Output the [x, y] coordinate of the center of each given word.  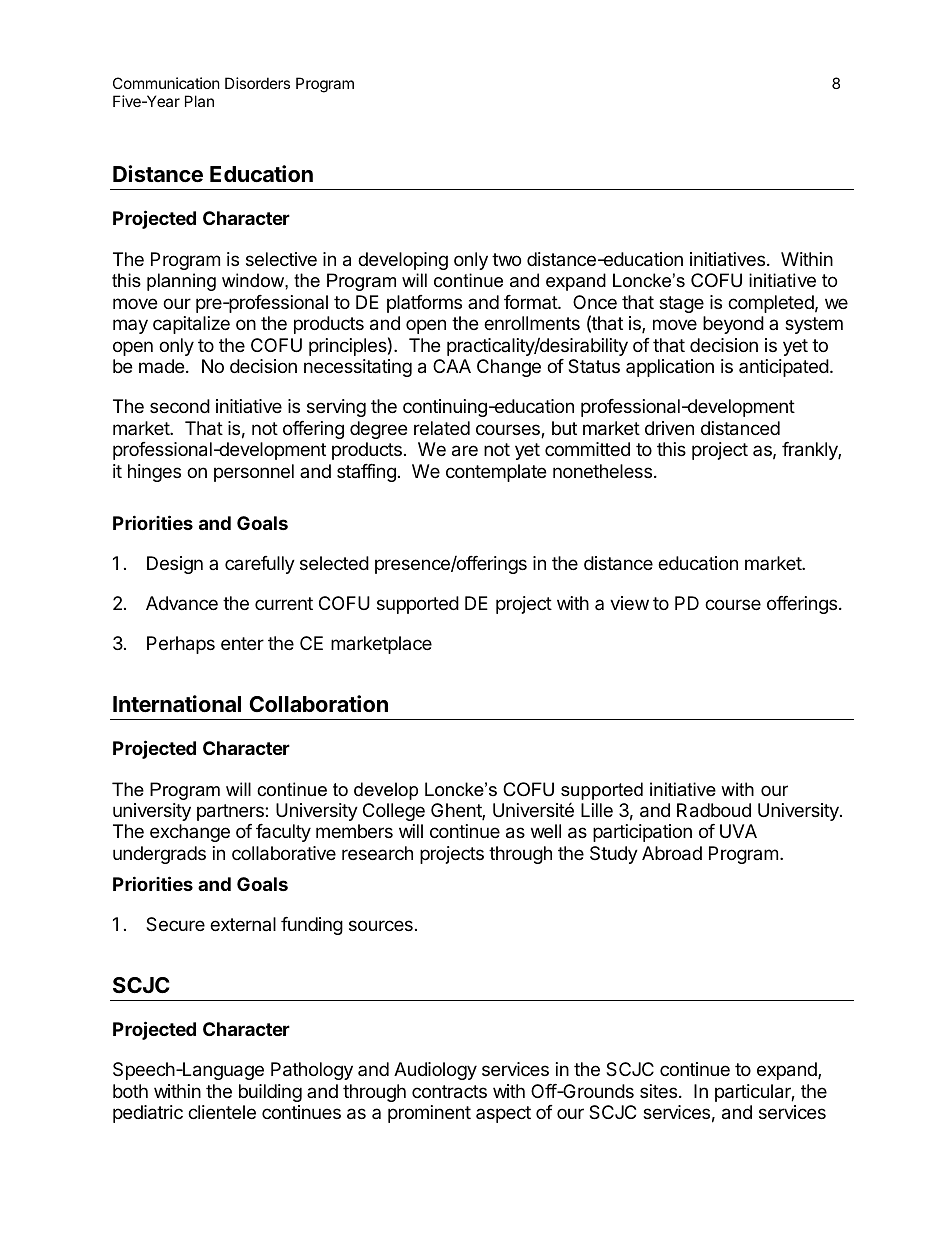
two [506, 259]
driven [669, 428]
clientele [222, 1112]
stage [681, 304]
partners [231, 812]
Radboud [714, 810]
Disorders [257, 83]
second [180, 406]
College [394, 812]
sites [658, 1091]
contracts [449, 1092]
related [442, 428]
